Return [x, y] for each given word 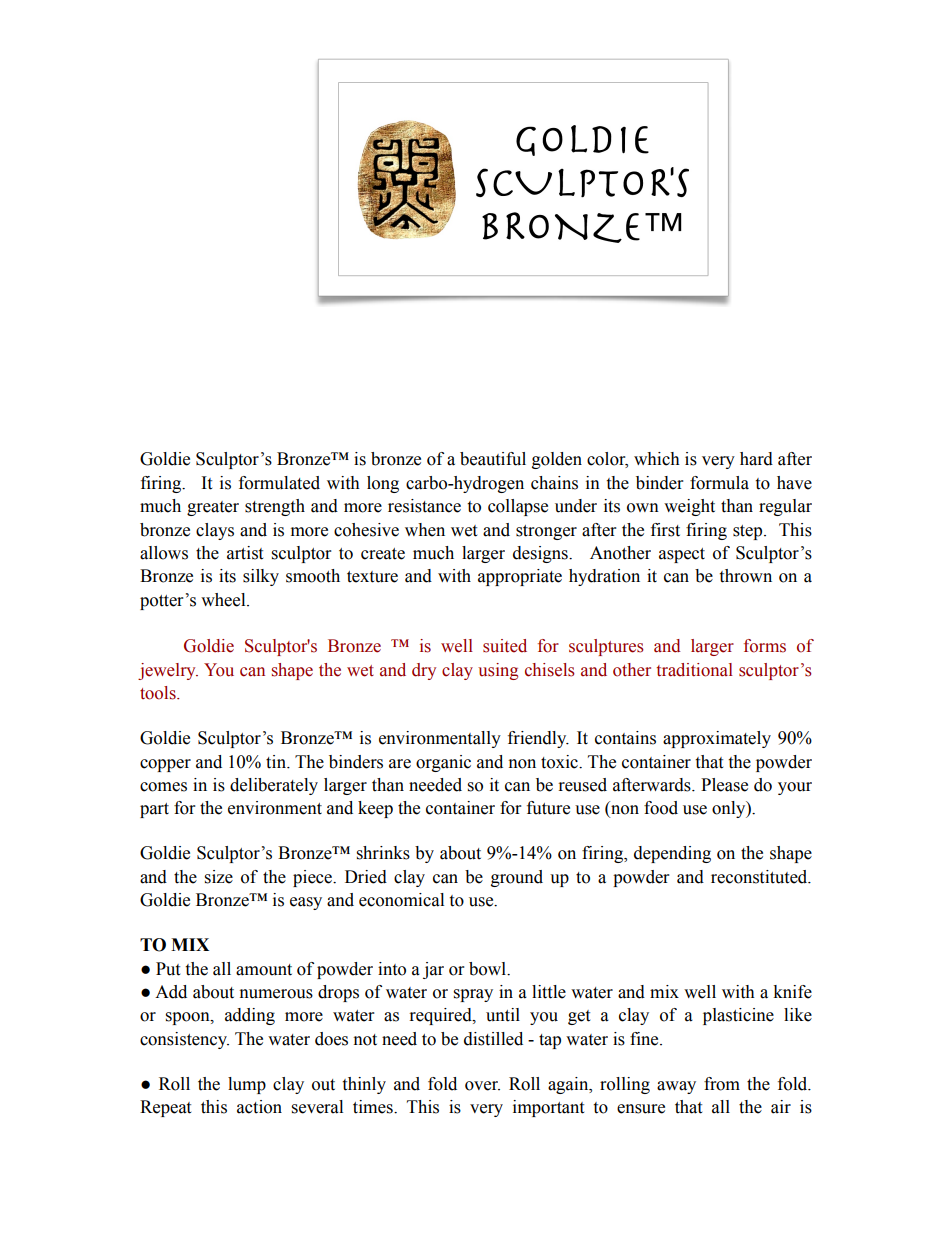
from [722, 1084]
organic [443, 763]
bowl [488, 969]
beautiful [493, 459]
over [482, 1086]
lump [247, 1085]
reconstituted [760, 877]
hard [756, 459]
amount [264, 970]
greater [213, 508]
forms [765, 646]
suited [505, 646]
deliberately [274, 786]
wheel [224, 600]
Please [724, 785]
